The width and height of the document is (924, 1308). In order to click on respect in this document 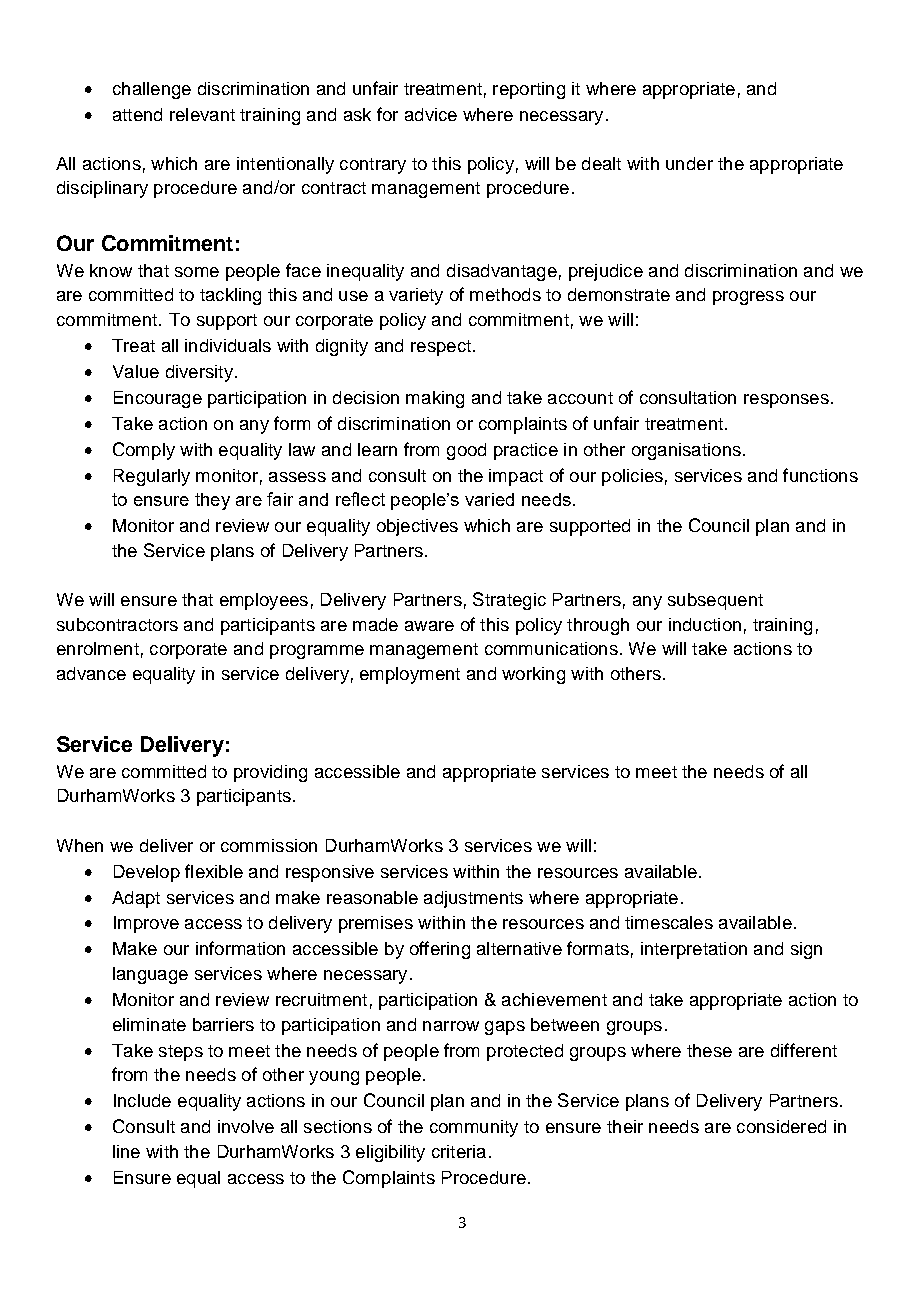, I will do `click(441, 348)`.
